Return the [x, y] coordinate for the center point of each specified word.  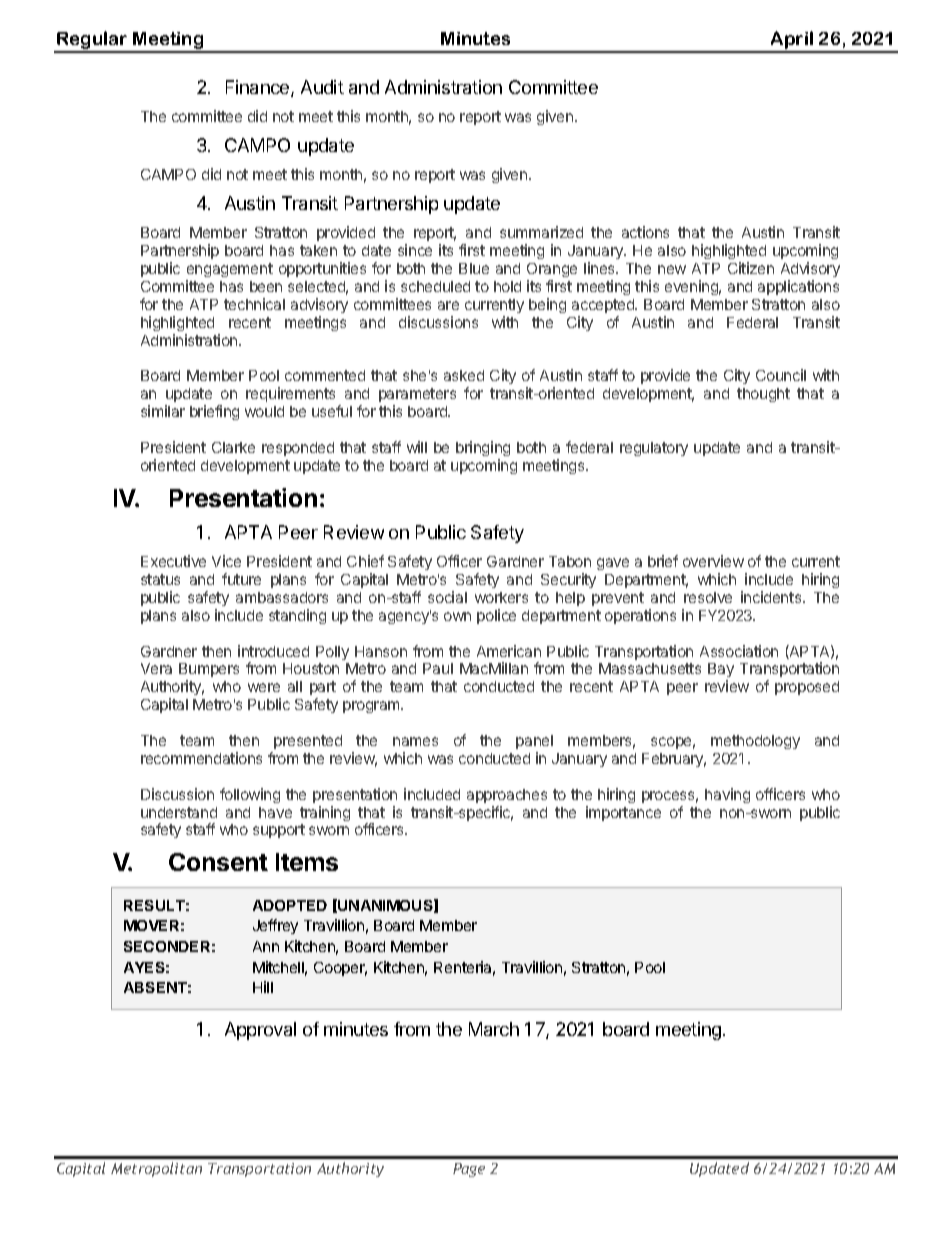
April [792, 41]
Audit [322, 87]
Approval [260, 1031]
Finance [259, 88]
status [160, 579]
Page [469, 1170]
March [494, 1029]
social [447, 597]
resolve [708, 597]
